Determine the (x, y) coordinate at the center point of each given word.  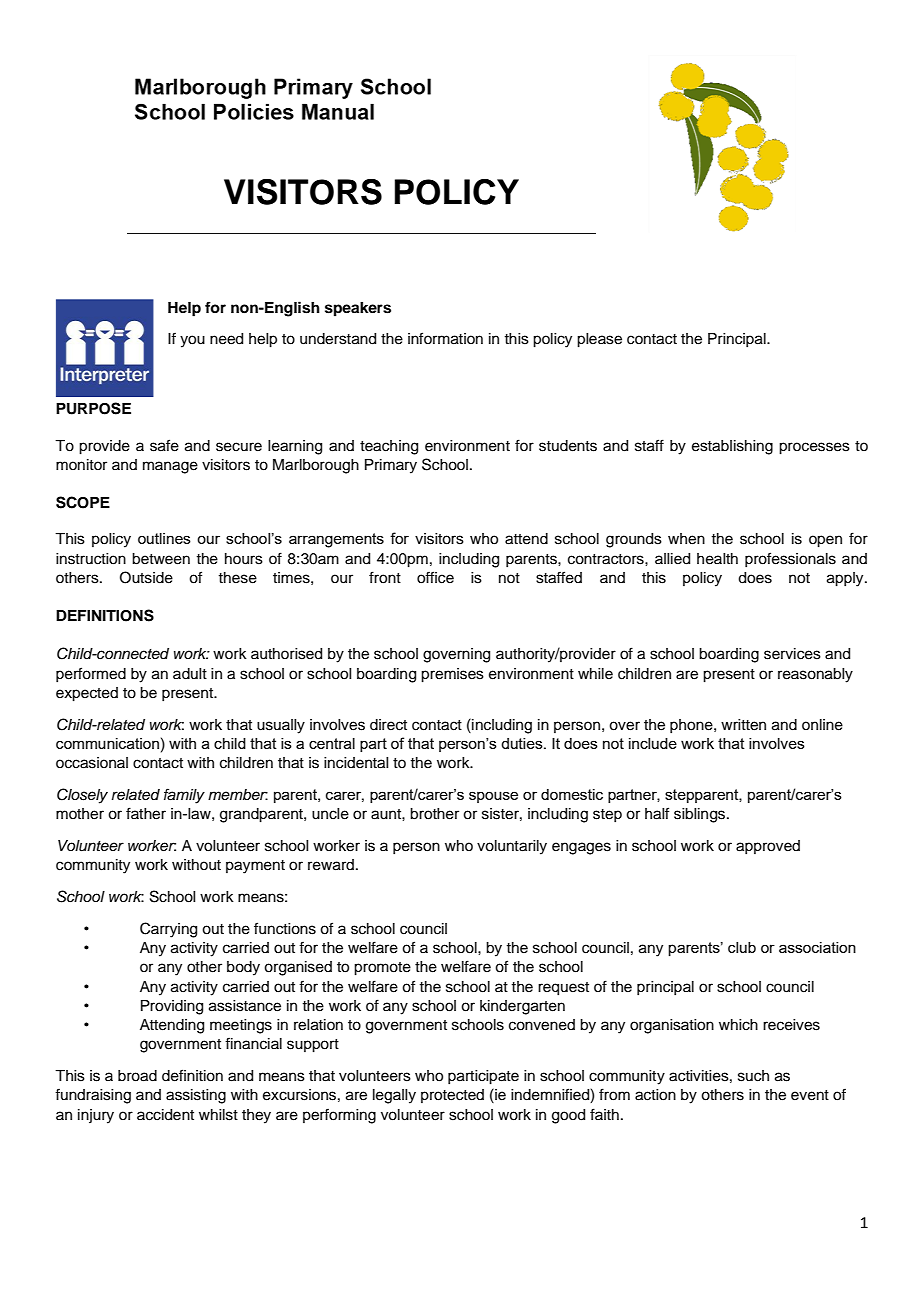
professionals (790, 559)
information (445, 338)
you (192, 341)
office (435, 577)
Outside (146, 577)
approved (768, 847)
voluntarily (512, 847)
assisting (196, 1096)
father (146, 813)
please (599, 340)
